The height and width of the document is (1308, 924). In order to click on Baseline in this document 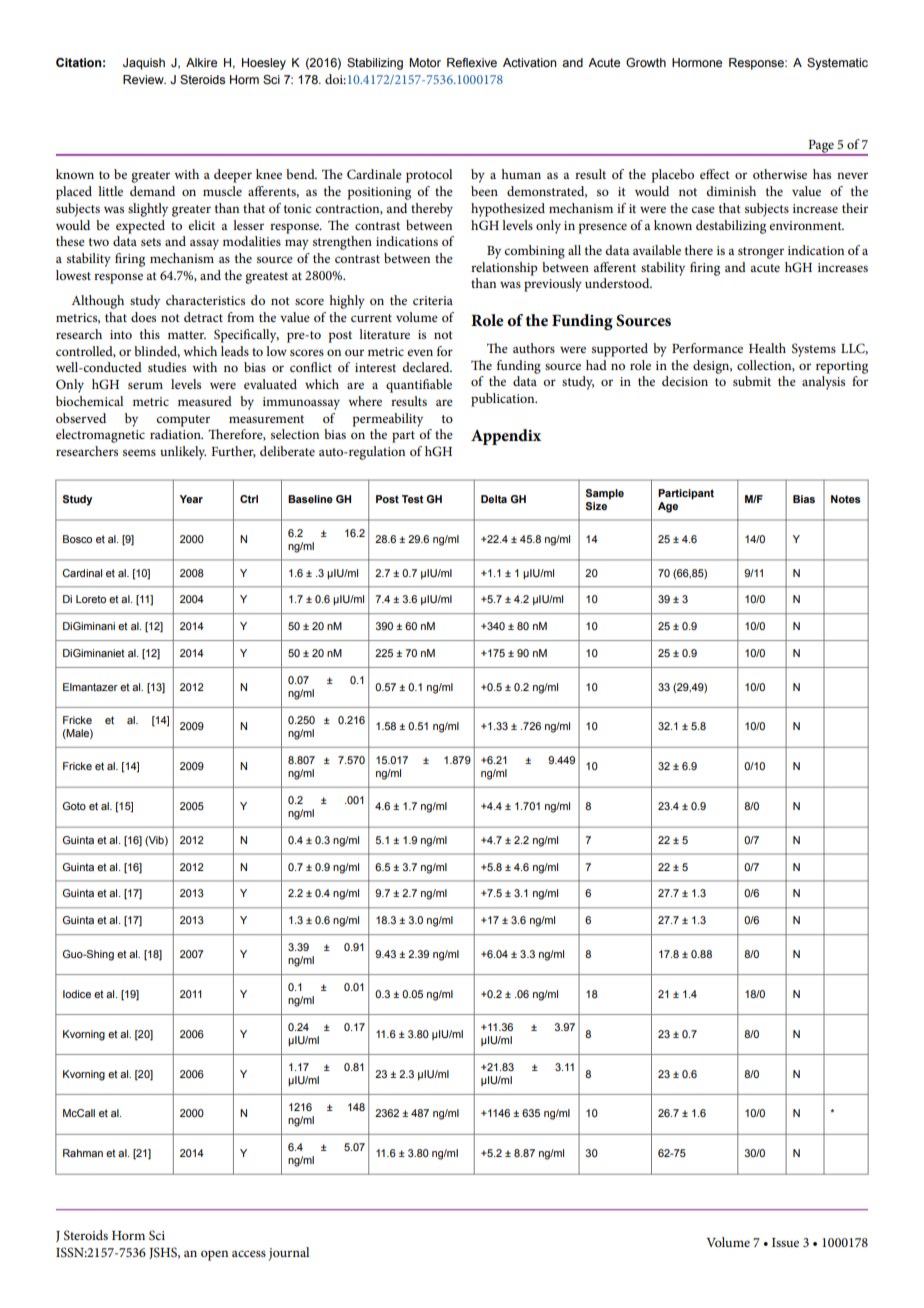, I will do `click(310, 499)`.
